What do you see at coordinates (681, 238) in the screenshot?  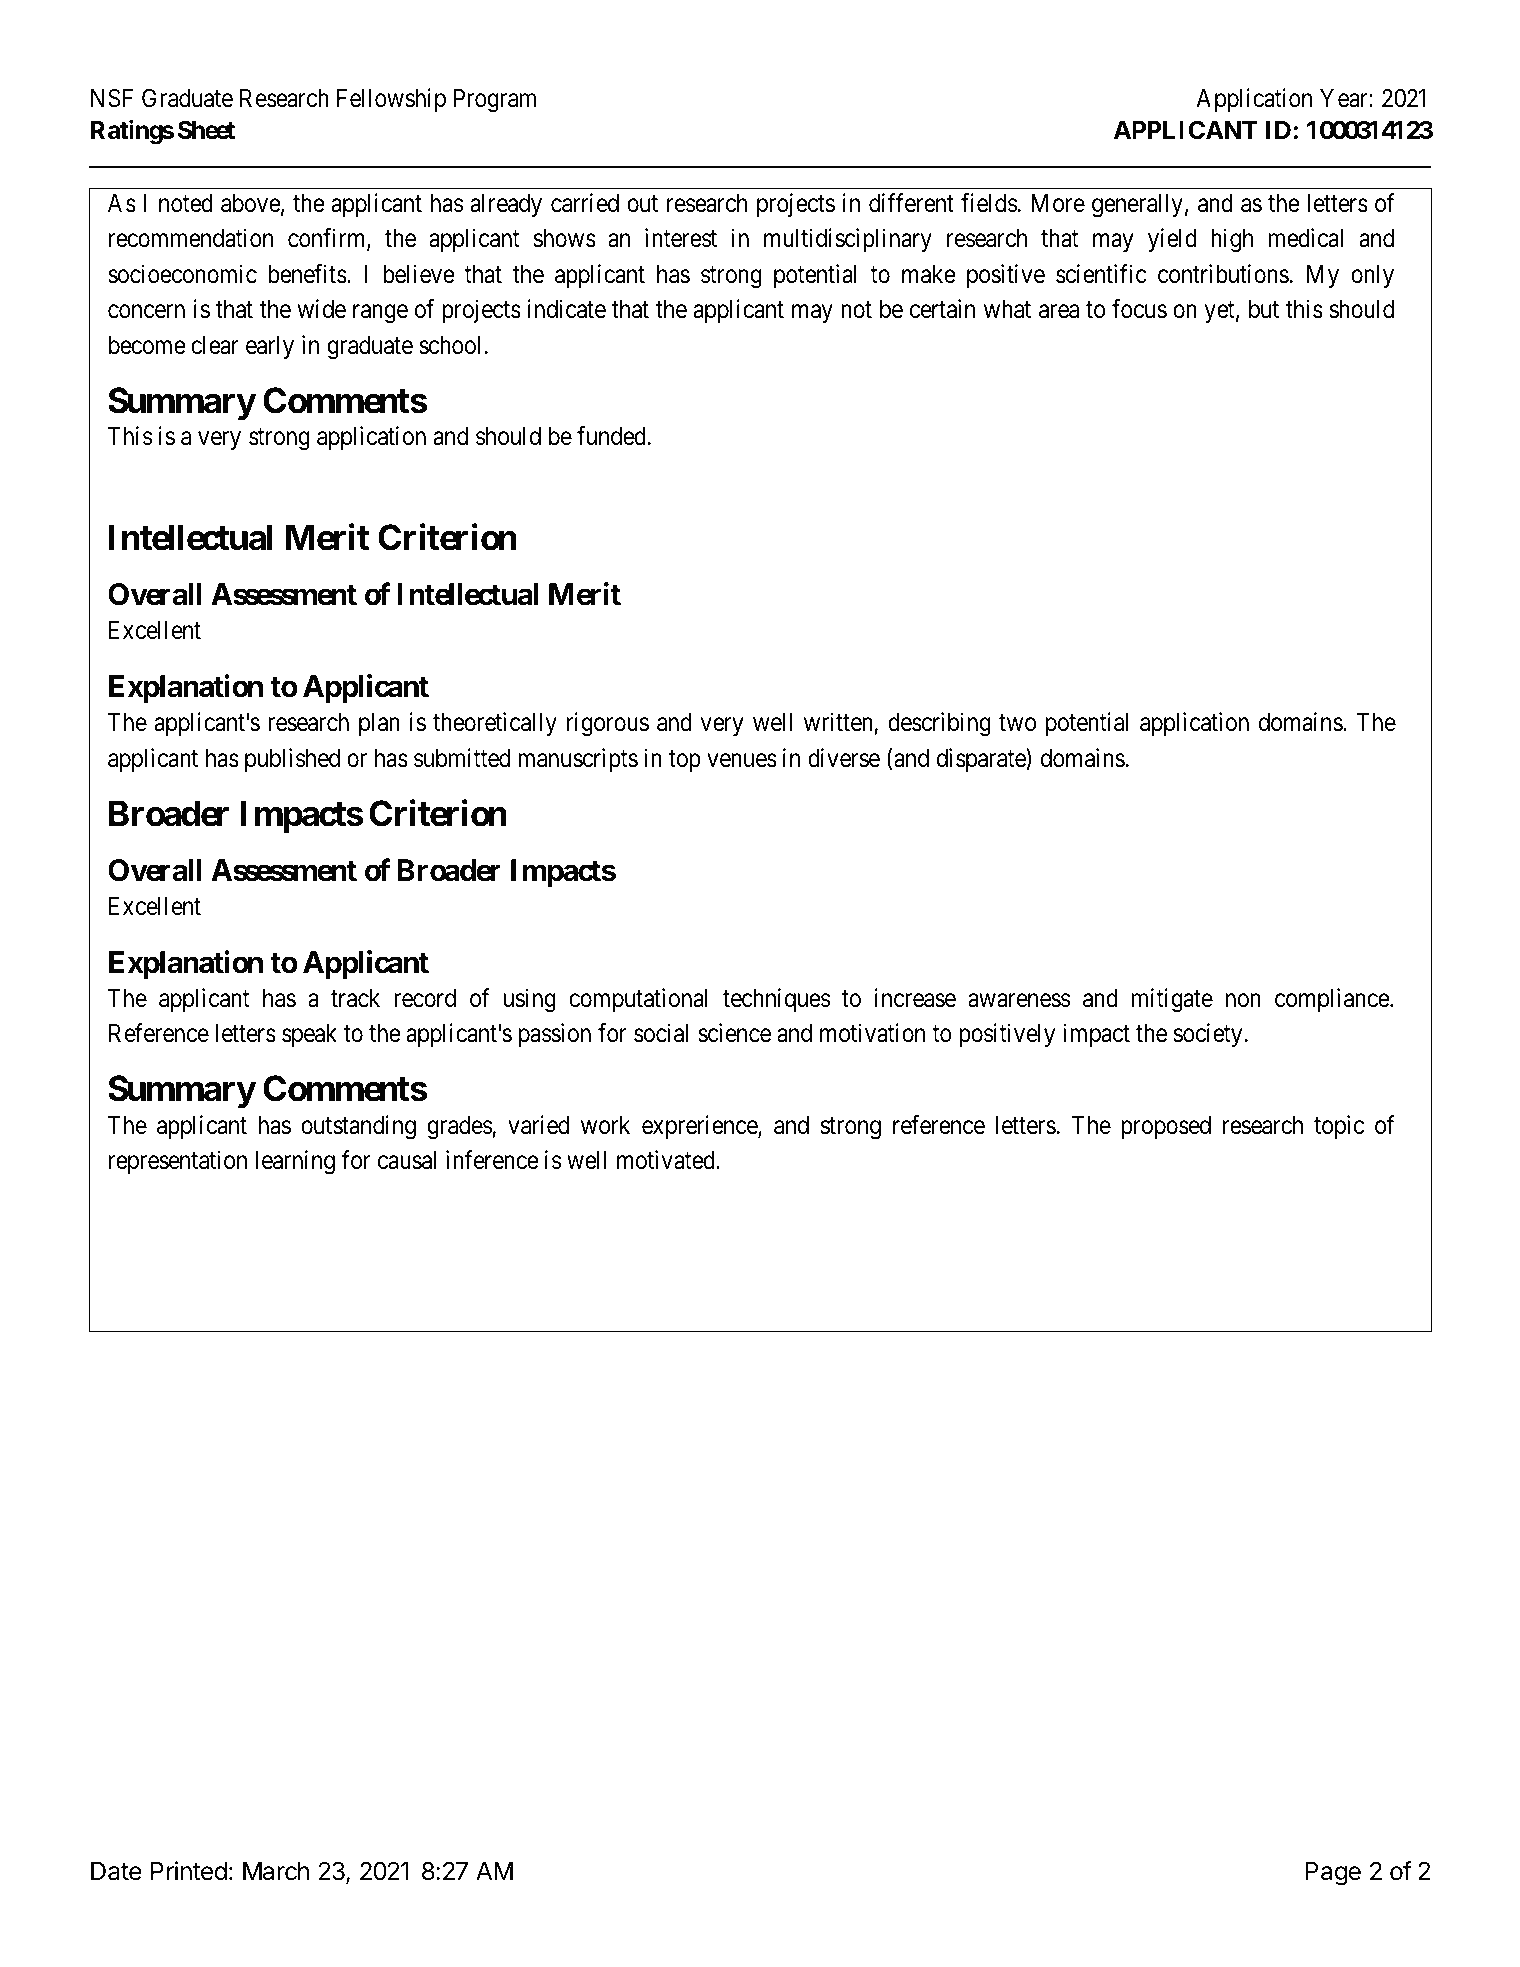 I see `interest` at bounding box center [681, 238].
